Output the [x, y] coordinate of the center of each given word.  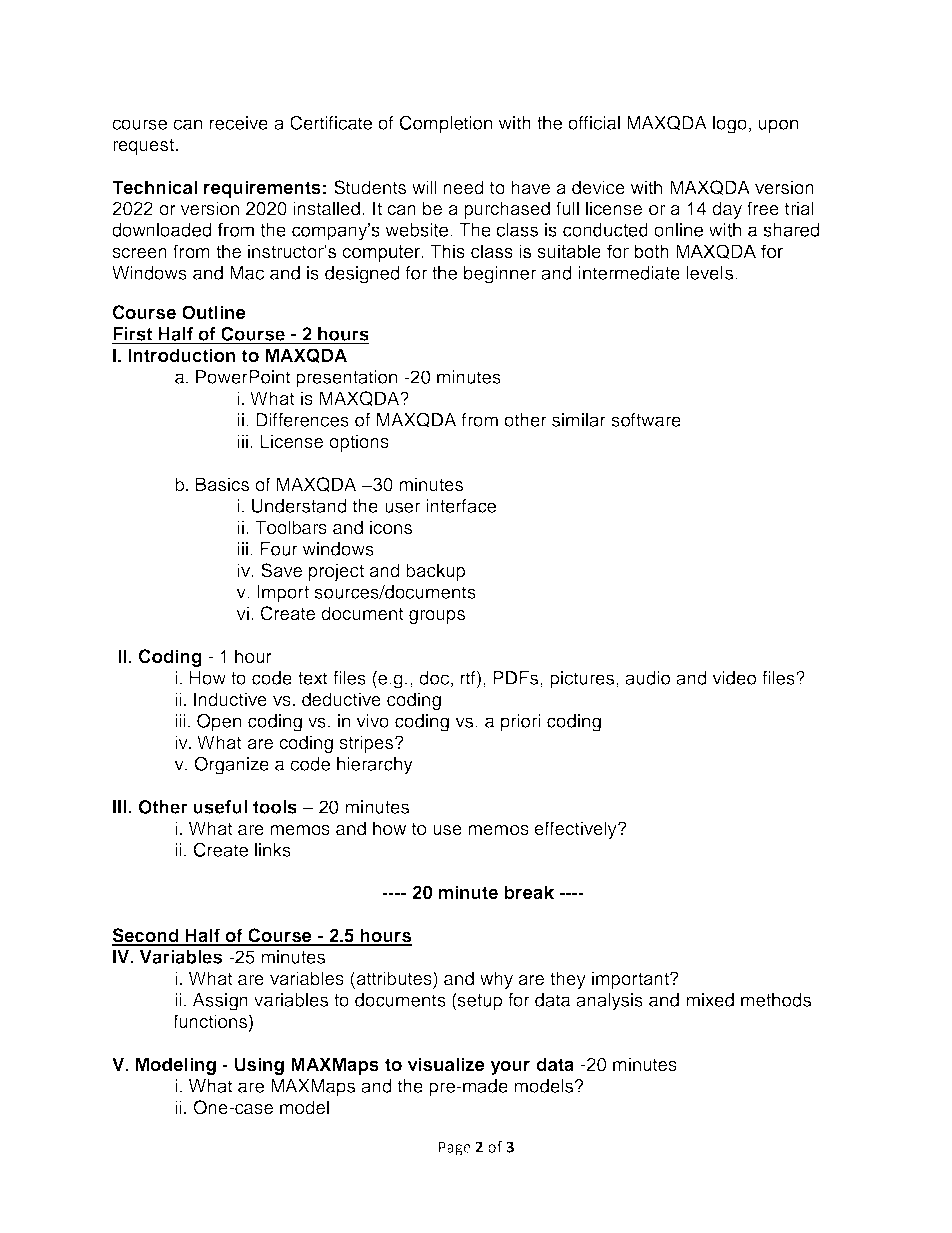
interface [461, 506]
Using [259, 1066]
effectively [576, 830]
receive [239, 123]
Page [455, 1149]
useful [220, 807]
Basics [222, 484]
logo [730, 125]
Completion [446, 124]
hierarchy [375, 766]
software [646, 420]
